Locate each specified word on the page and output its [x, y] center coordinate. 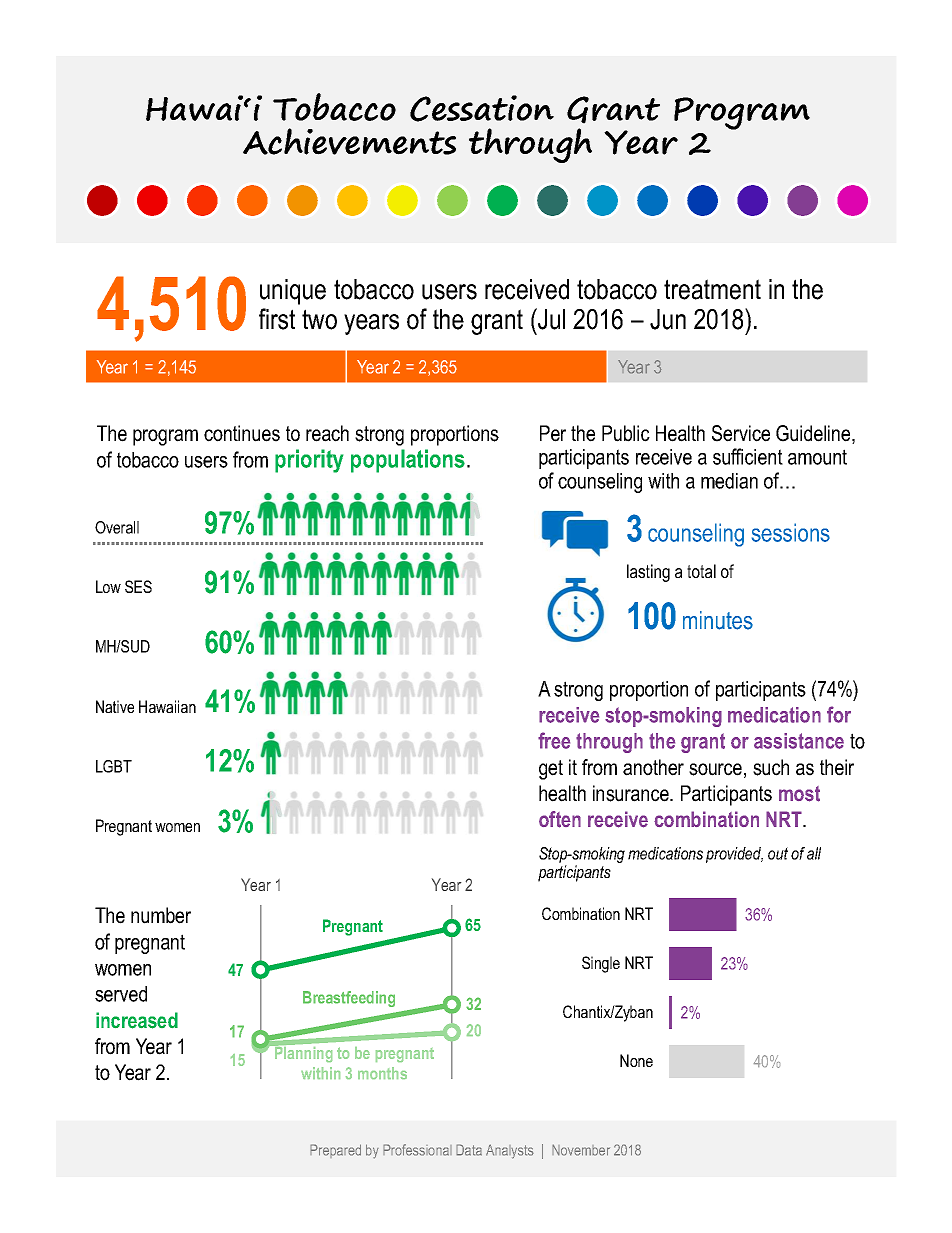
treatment [712, 289]
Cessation [482, 108]
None [636, 1060]
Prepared [335, 1151]
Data [469, 1150]
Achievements [349, 141]
